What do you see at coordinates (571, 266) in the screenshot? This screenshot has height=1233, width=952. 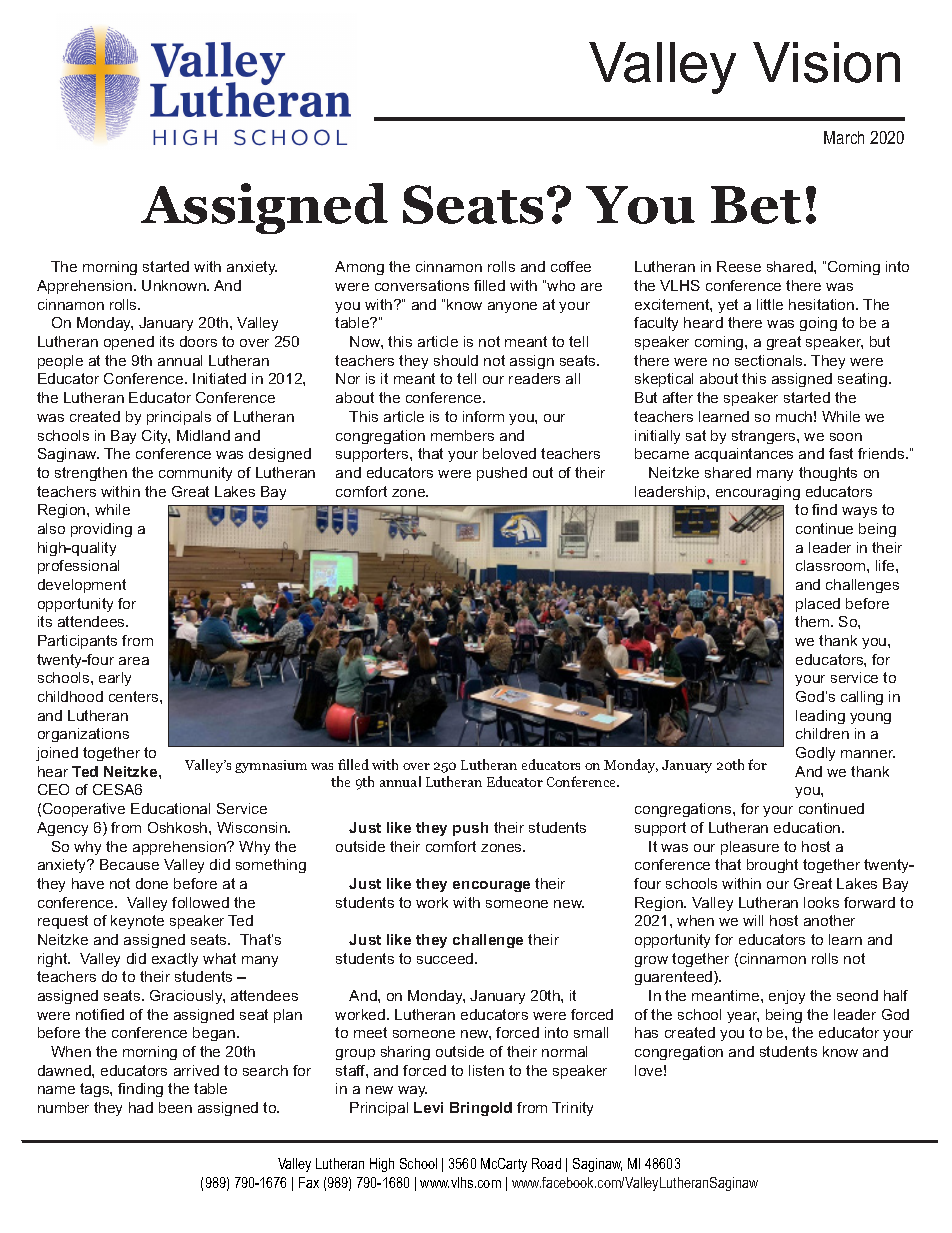 I see `coffee` at bounding box center [571, 266].
